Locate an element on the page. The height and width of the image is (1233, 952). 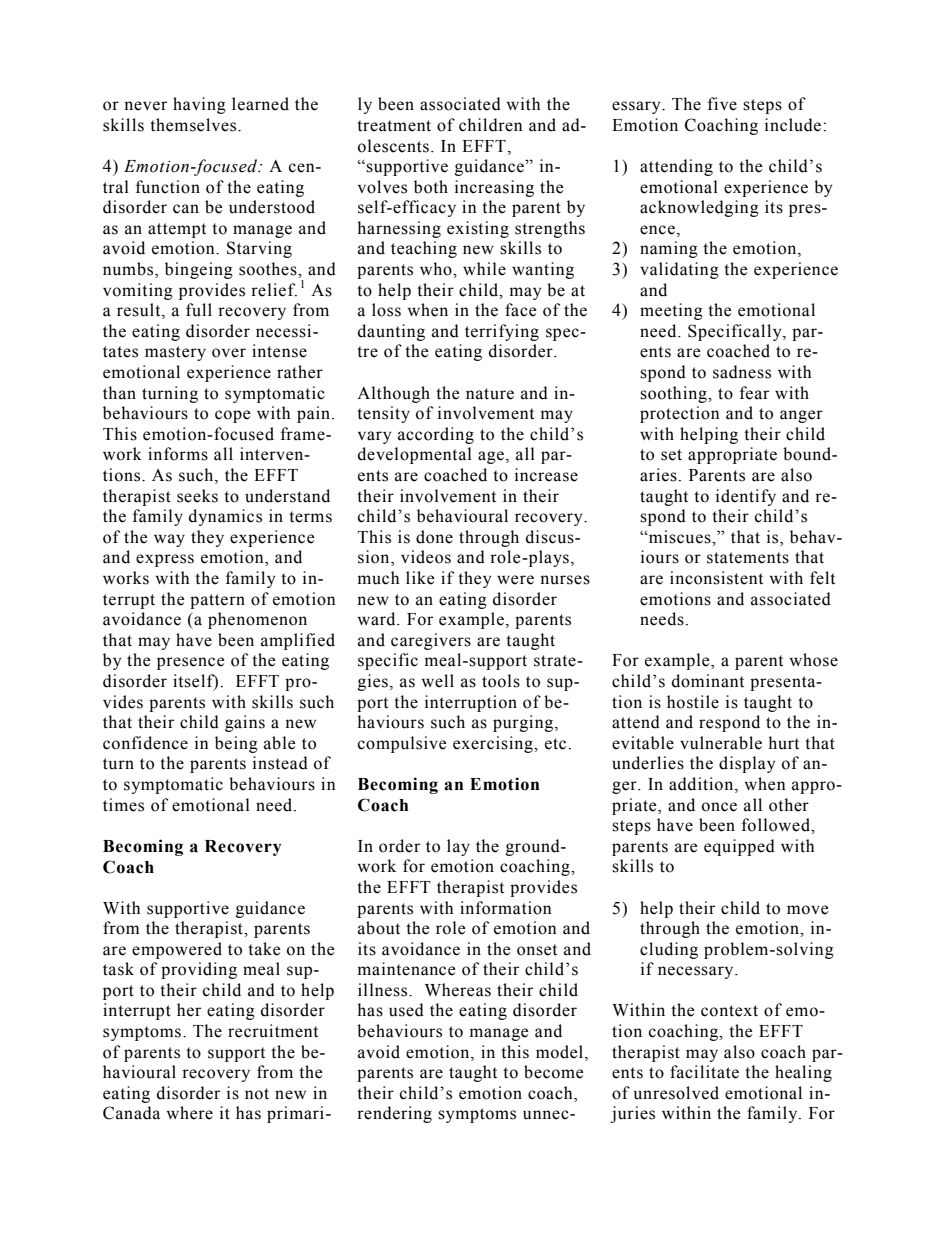
sadness is located at coordinates (742, 372).
